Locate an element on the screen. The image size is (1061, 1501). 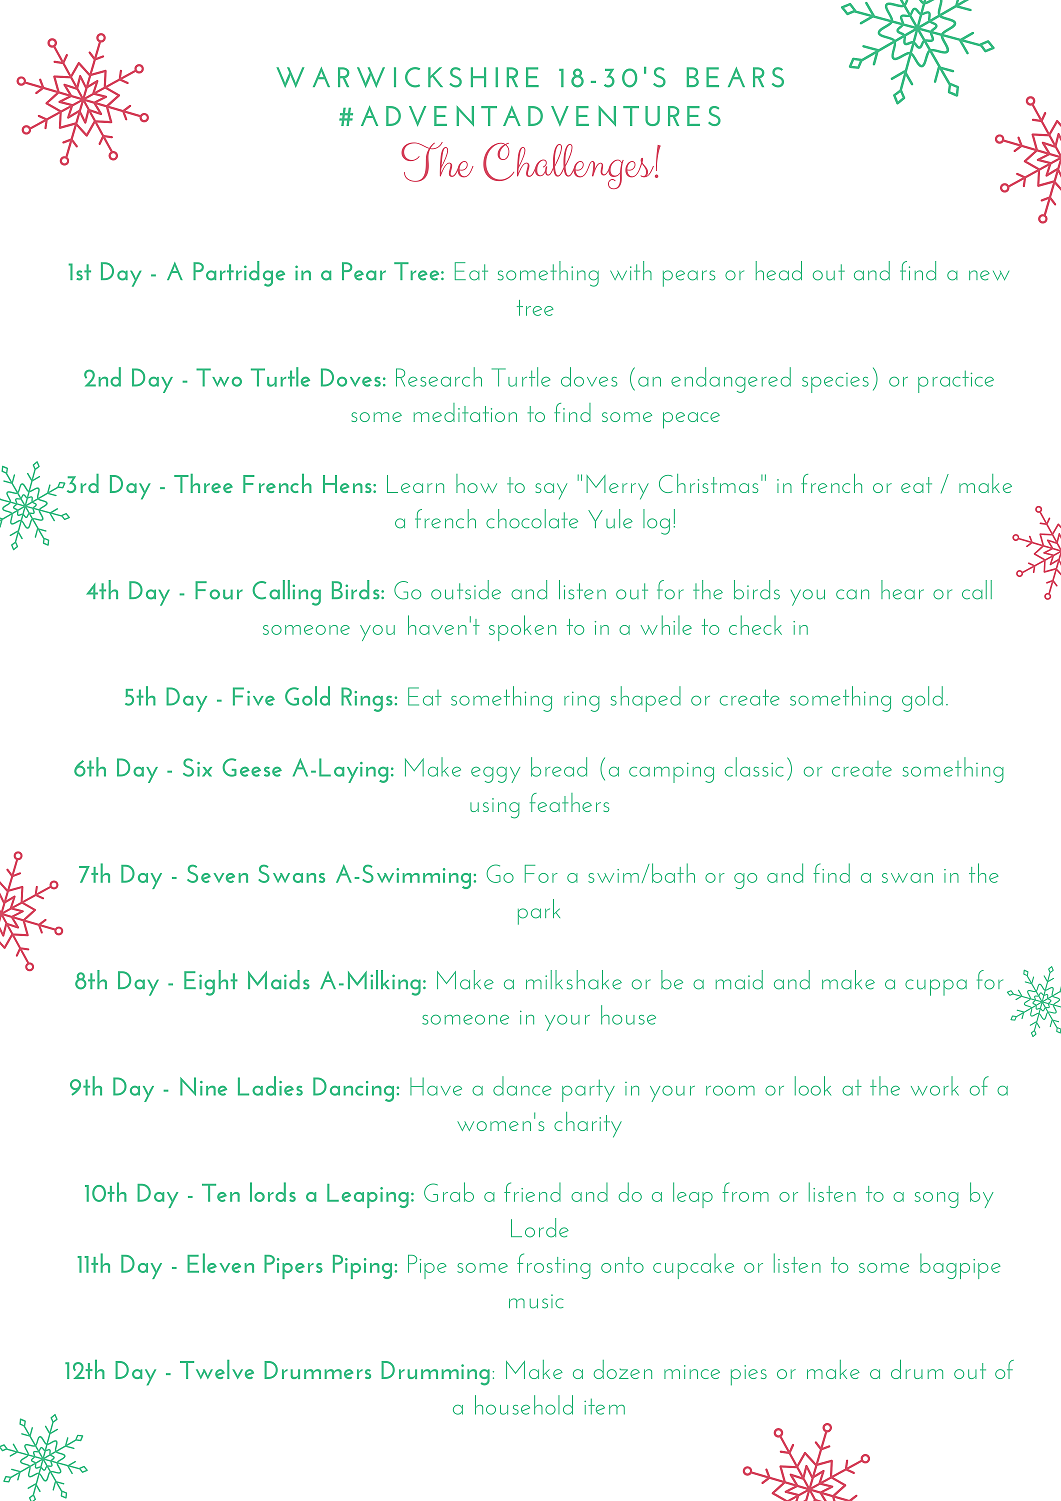
dozen is located at coordinates (623, 1369).
